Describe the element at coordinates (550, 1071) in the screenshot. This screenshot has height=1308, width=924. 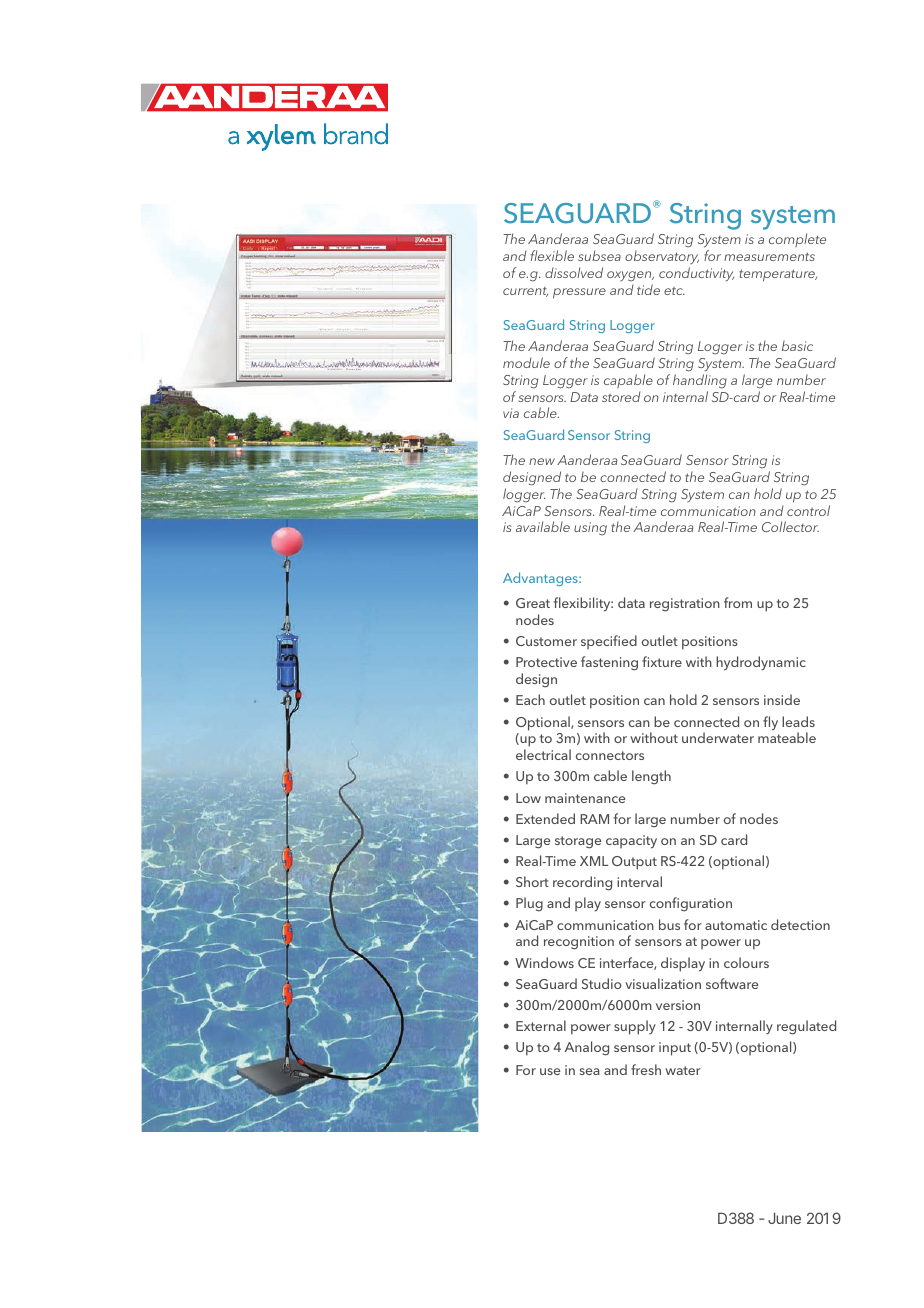
I see `use` at that location.
